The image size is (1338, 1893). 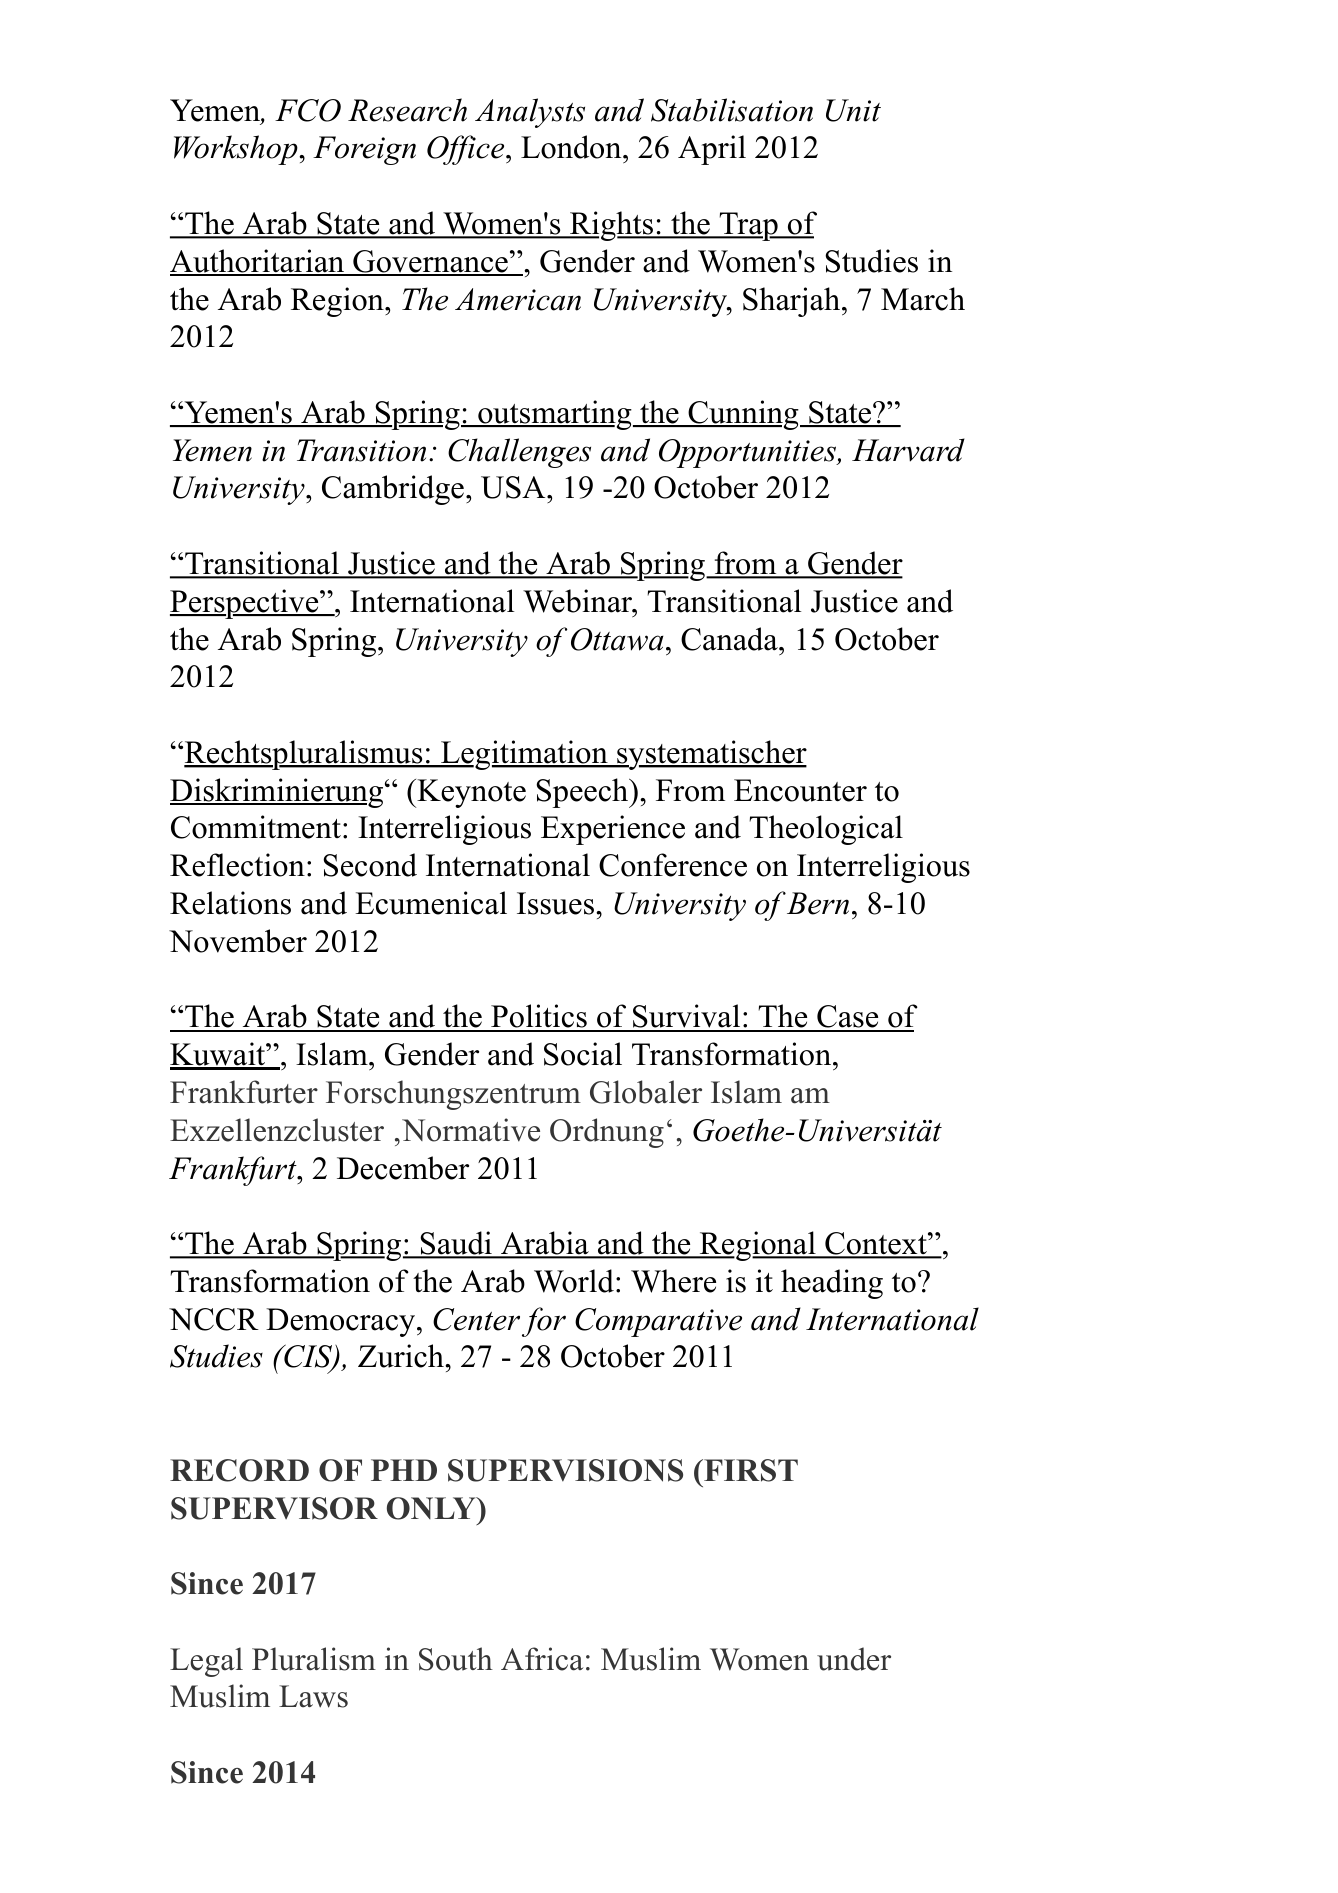 I want to click on Issues, so click(x=555, y=903).
